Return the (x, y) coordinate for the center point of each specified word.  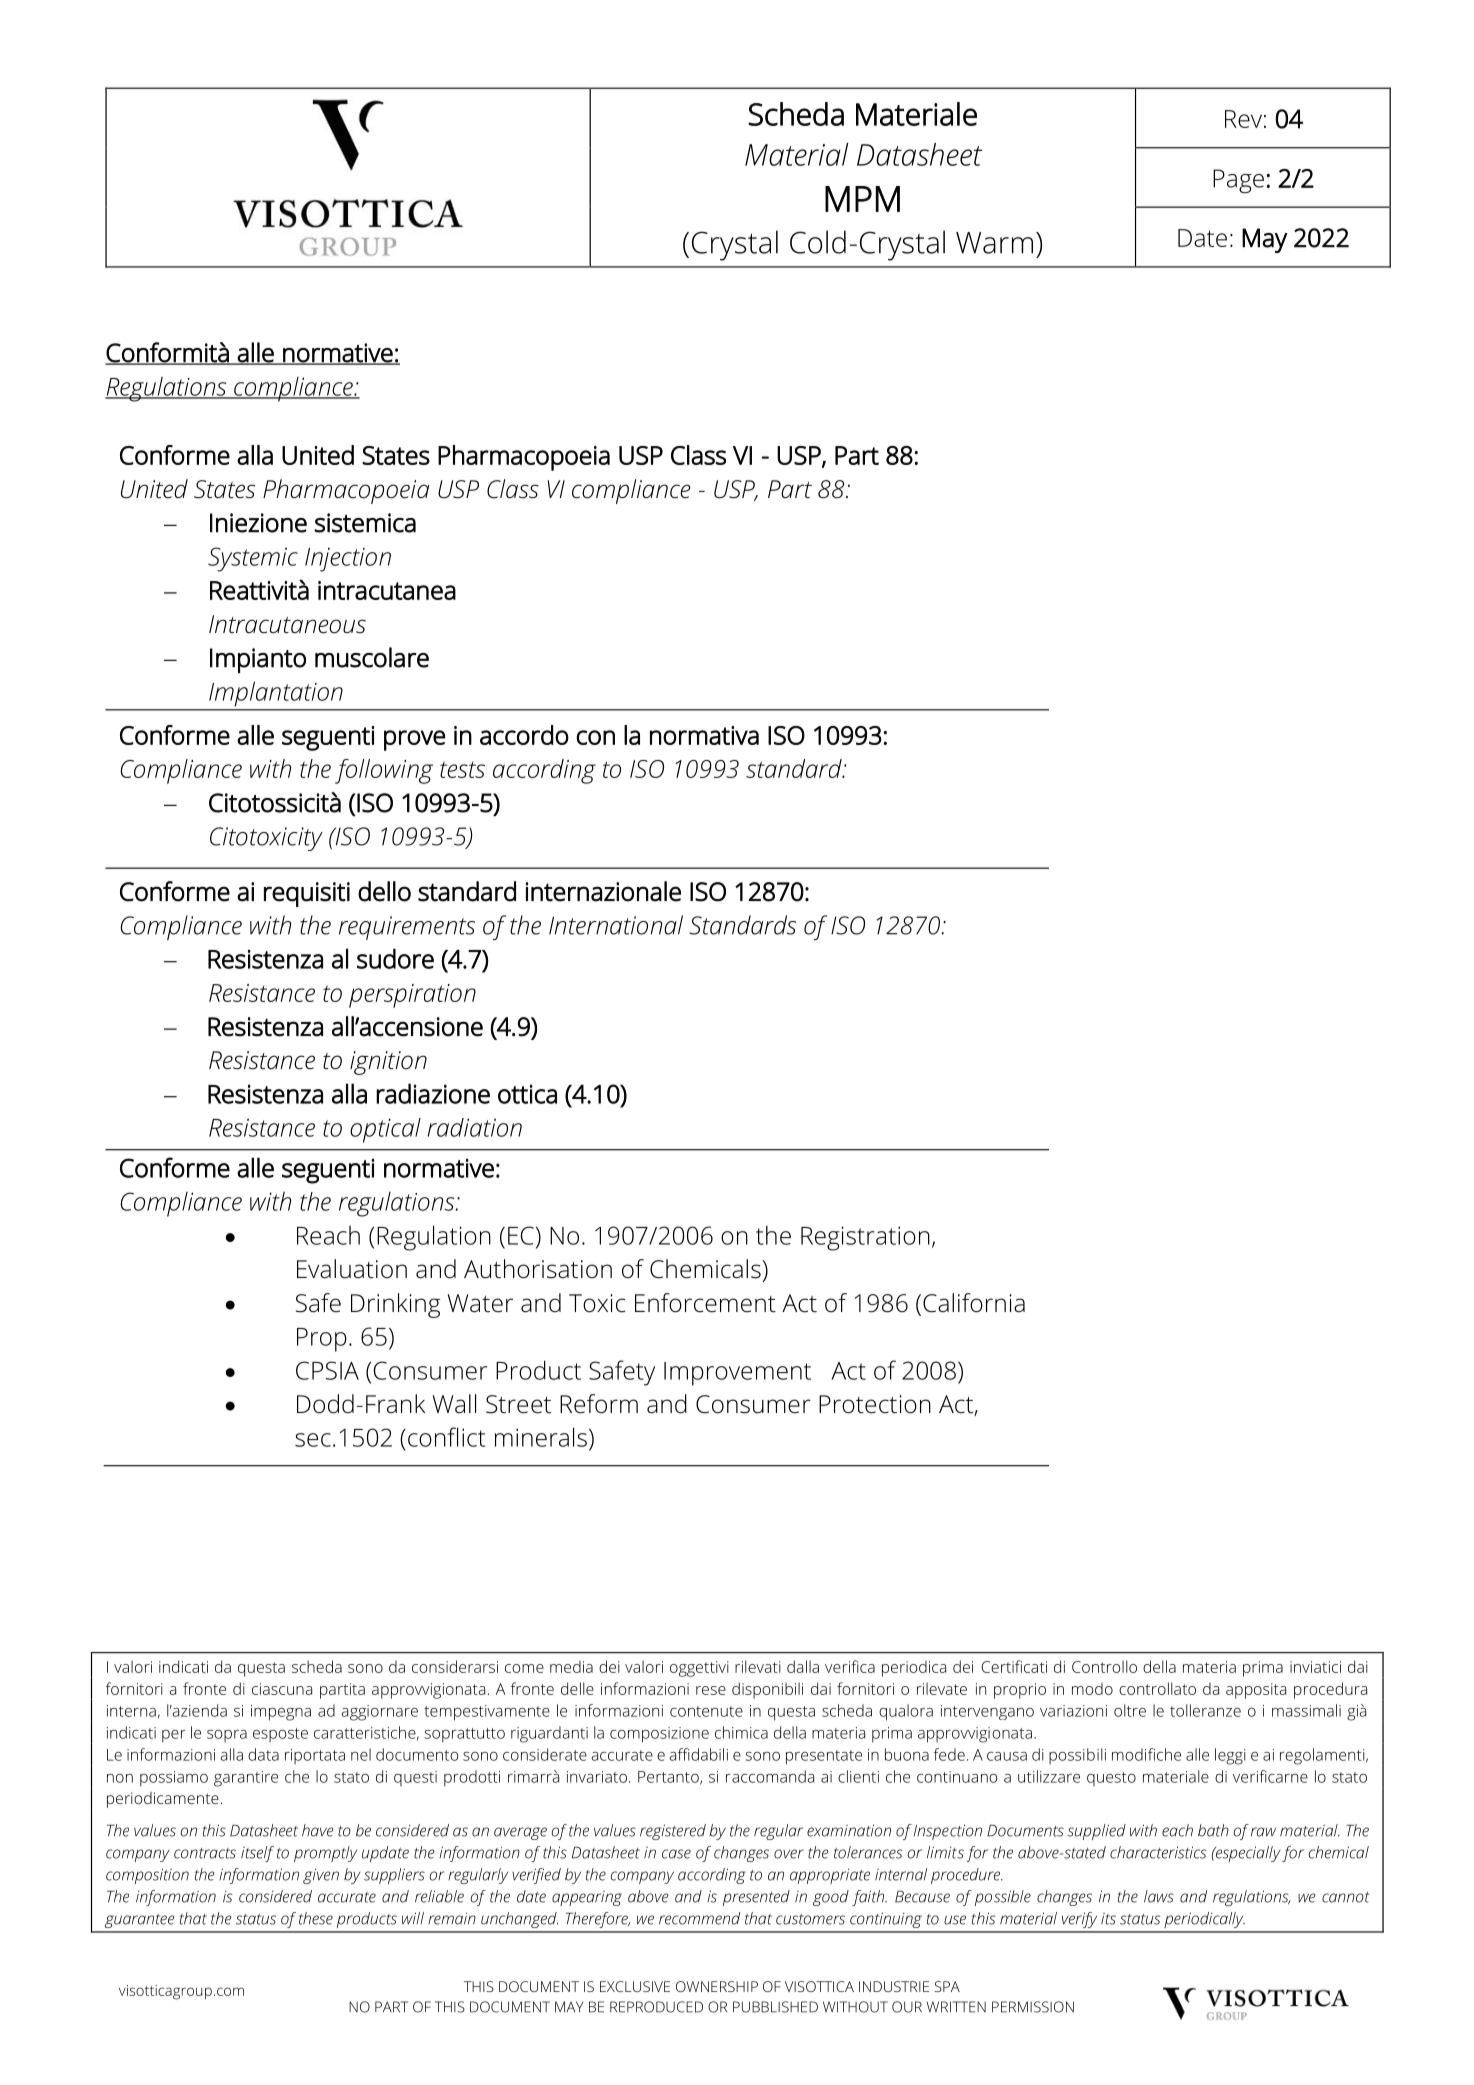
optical (385, 1130)
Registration (865, 1238)
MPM (862, 199)
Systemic (253, 559)
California (974, 1303)
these (316, 1918)
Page (1238, 181)
